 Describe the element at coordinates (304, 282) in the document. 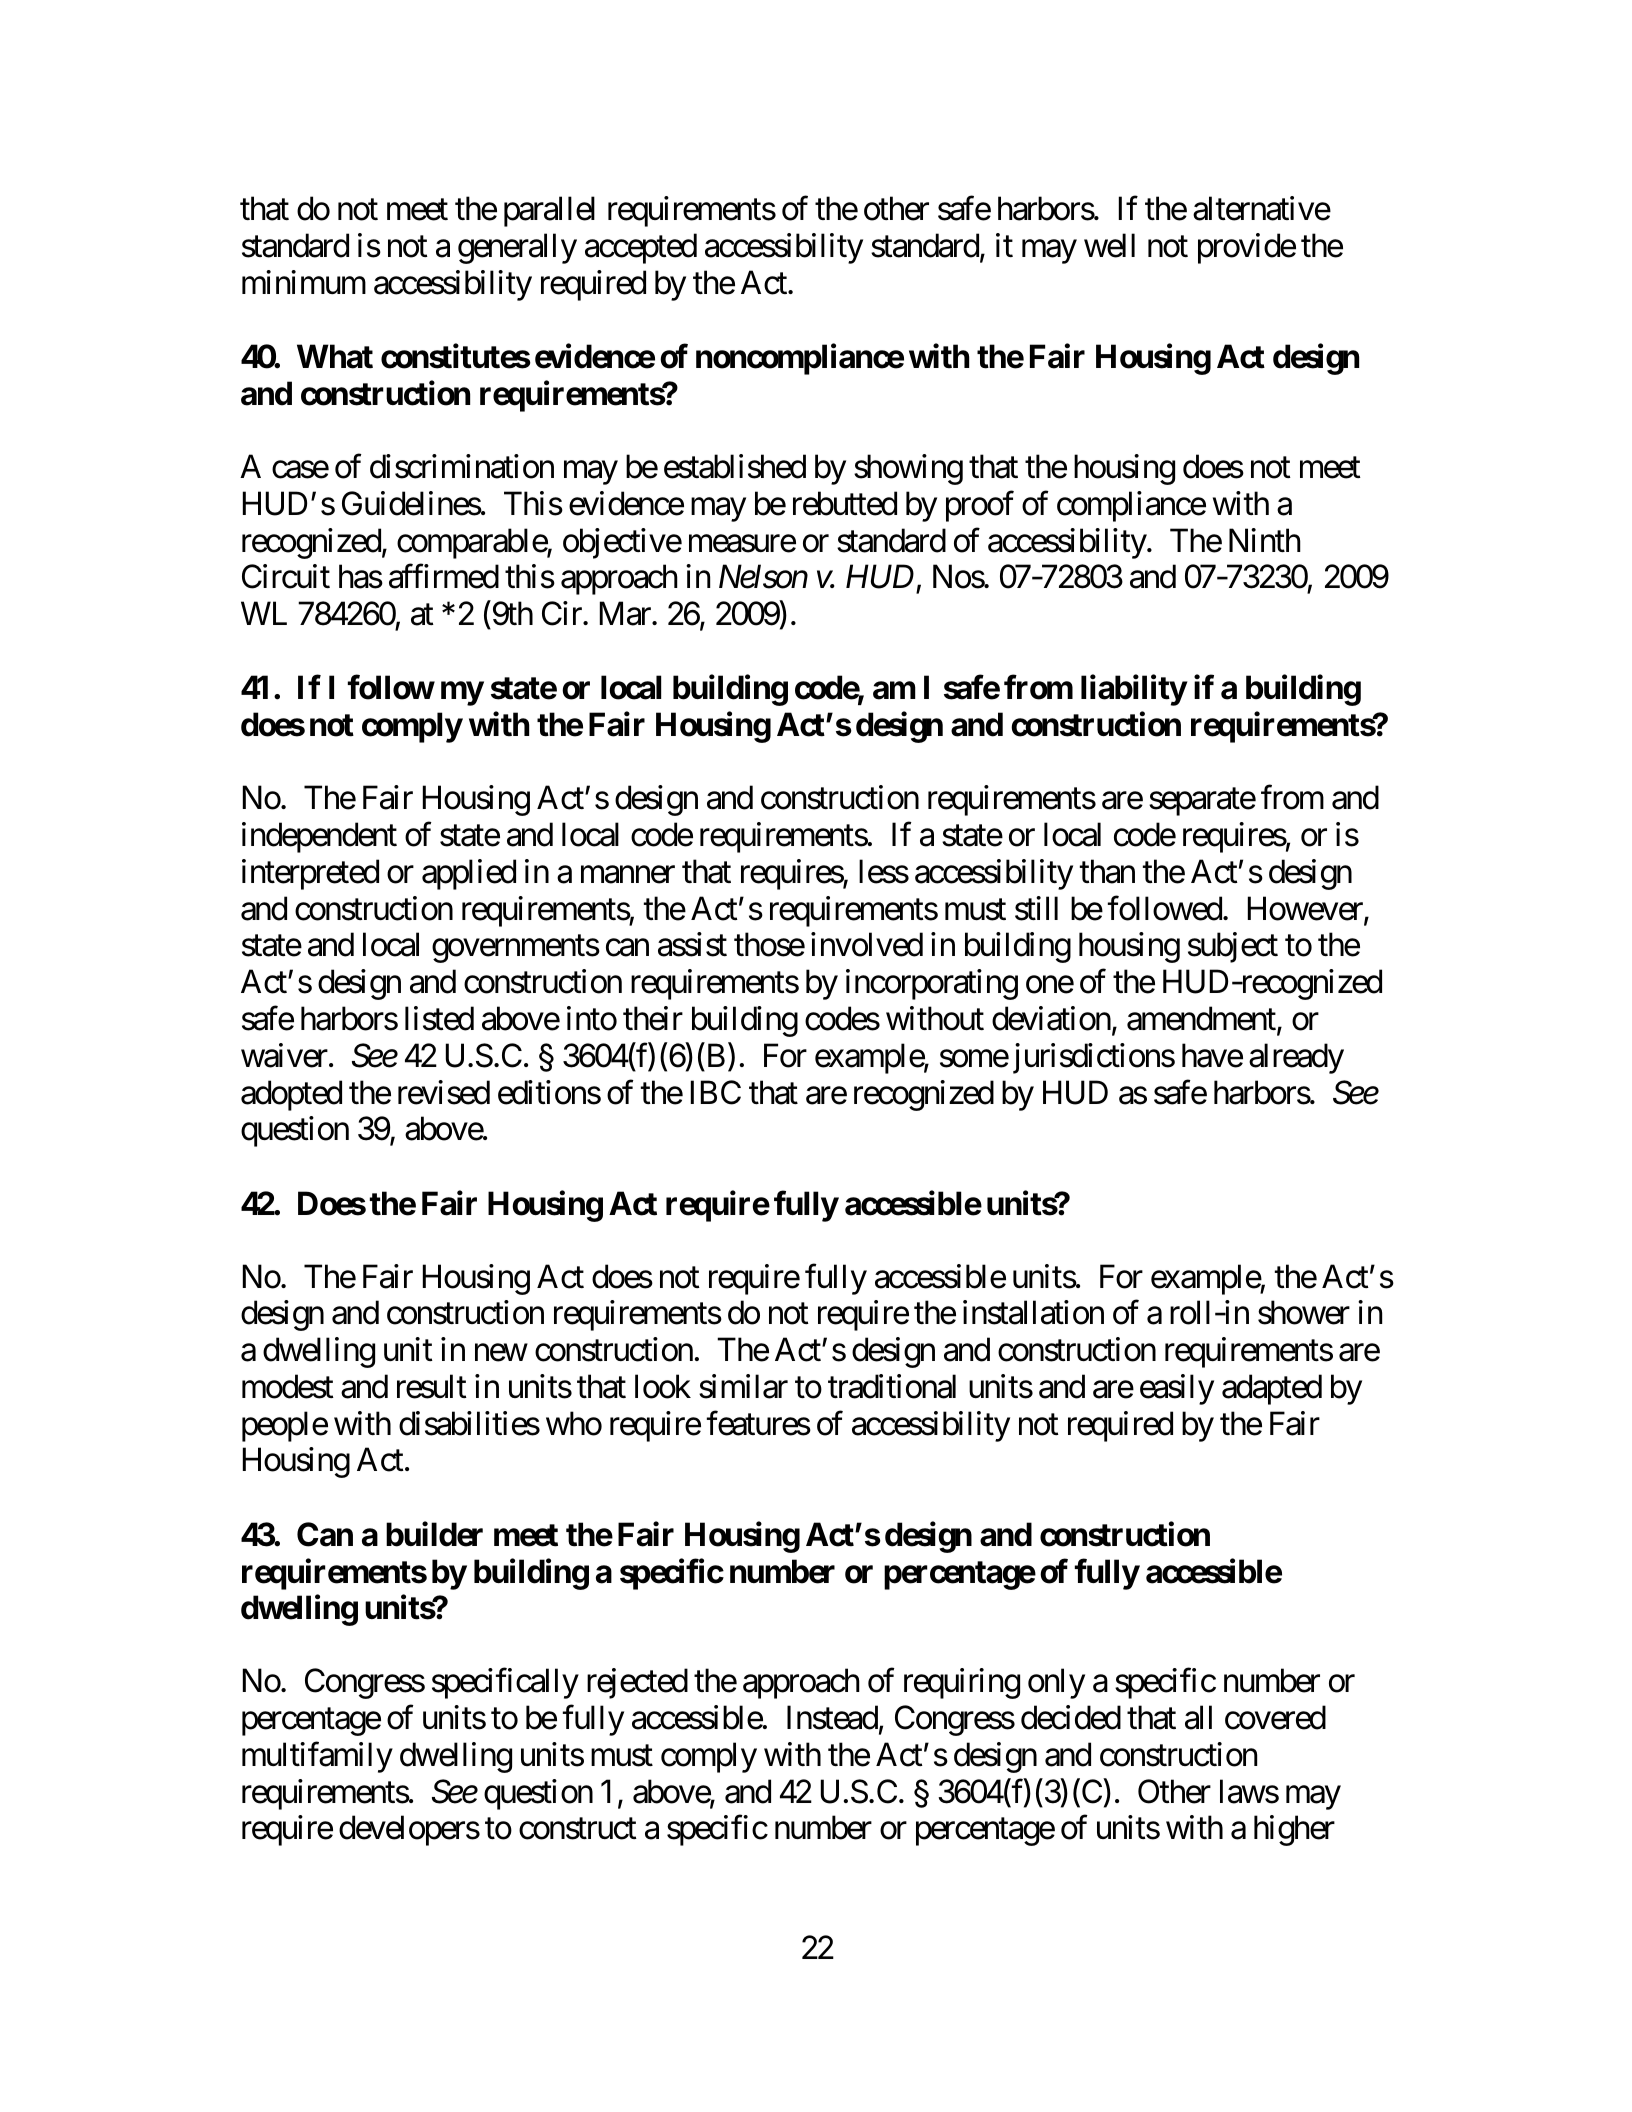

I see `minimum` at that location.
